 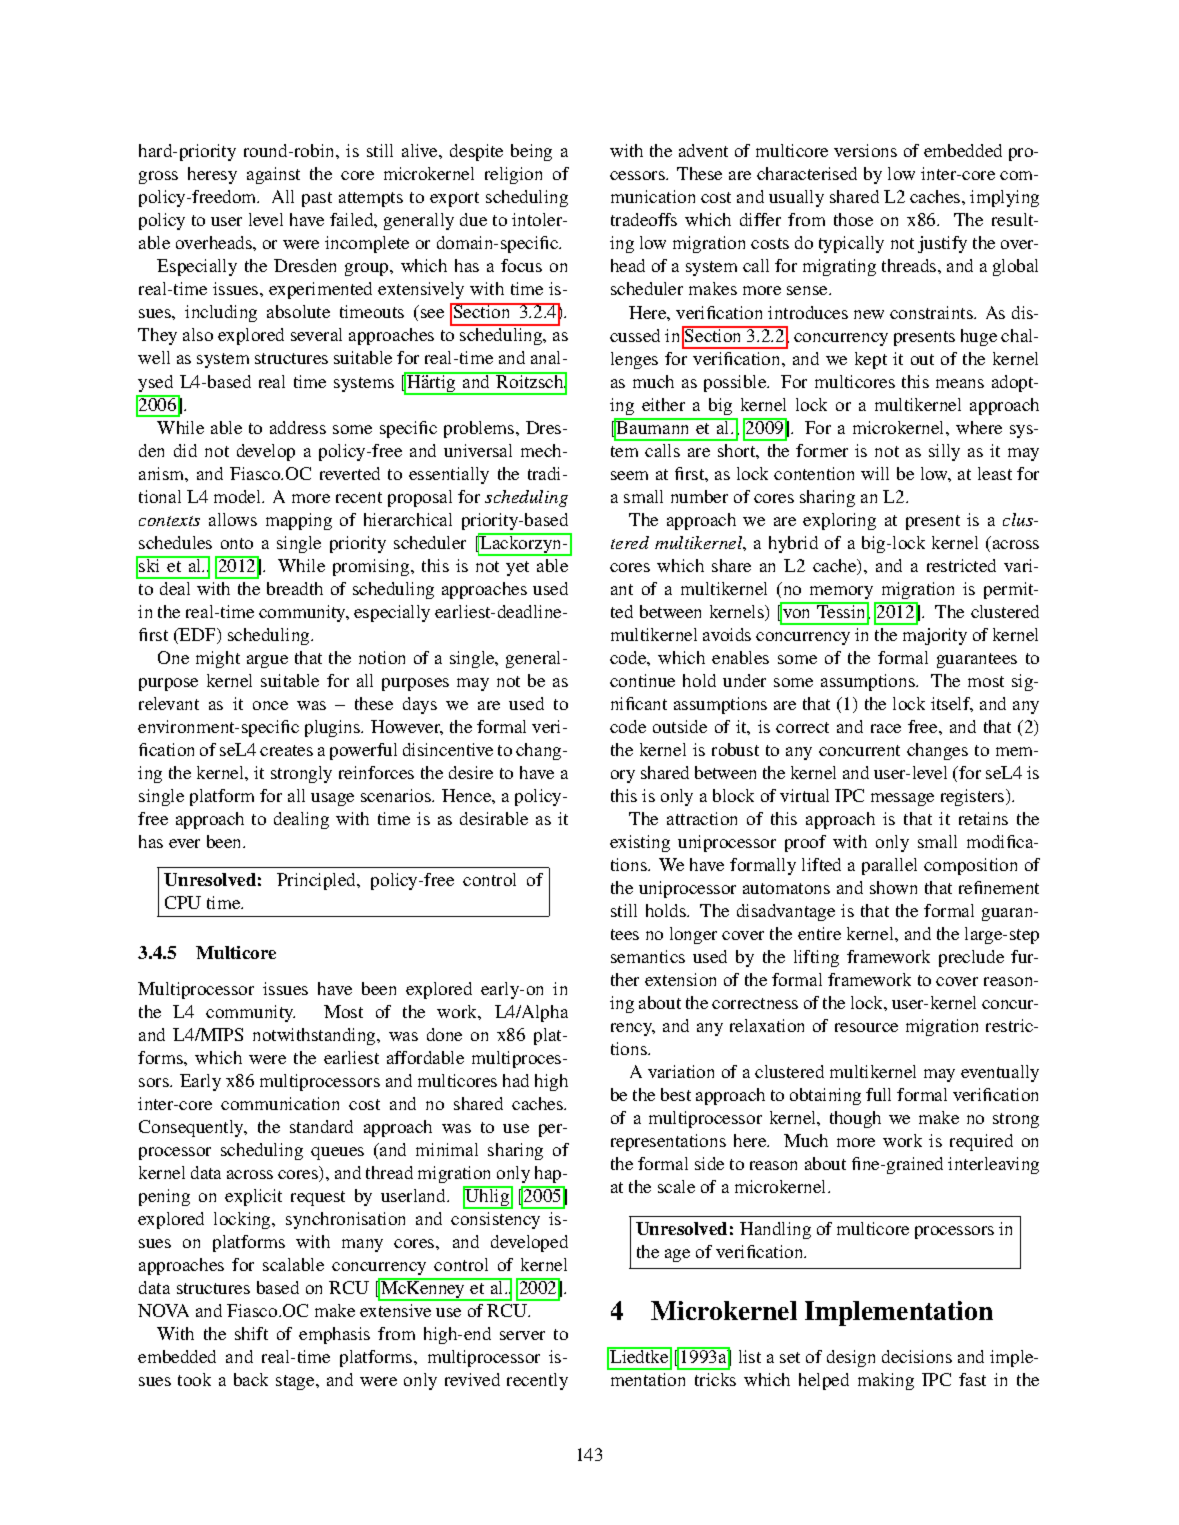 What do you see at coordinates (531, 152) in the screenshot?
I see `being` at bounding box center [531, 152].
